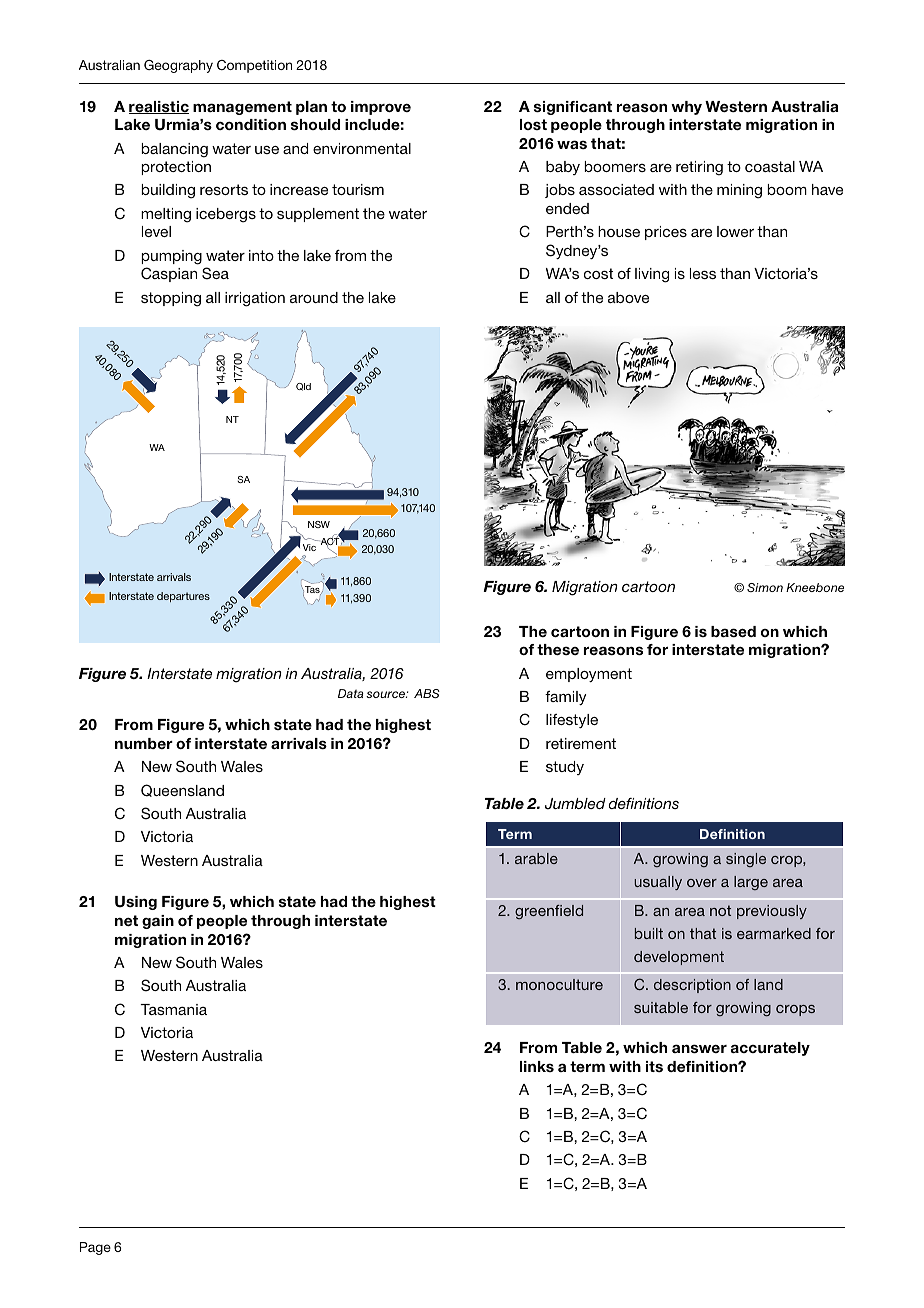 The height and width of the image is (1308, 924). What do you see at coordinates (533, 124) in the image?
I see `lost` at bounding box center [533, 124].
